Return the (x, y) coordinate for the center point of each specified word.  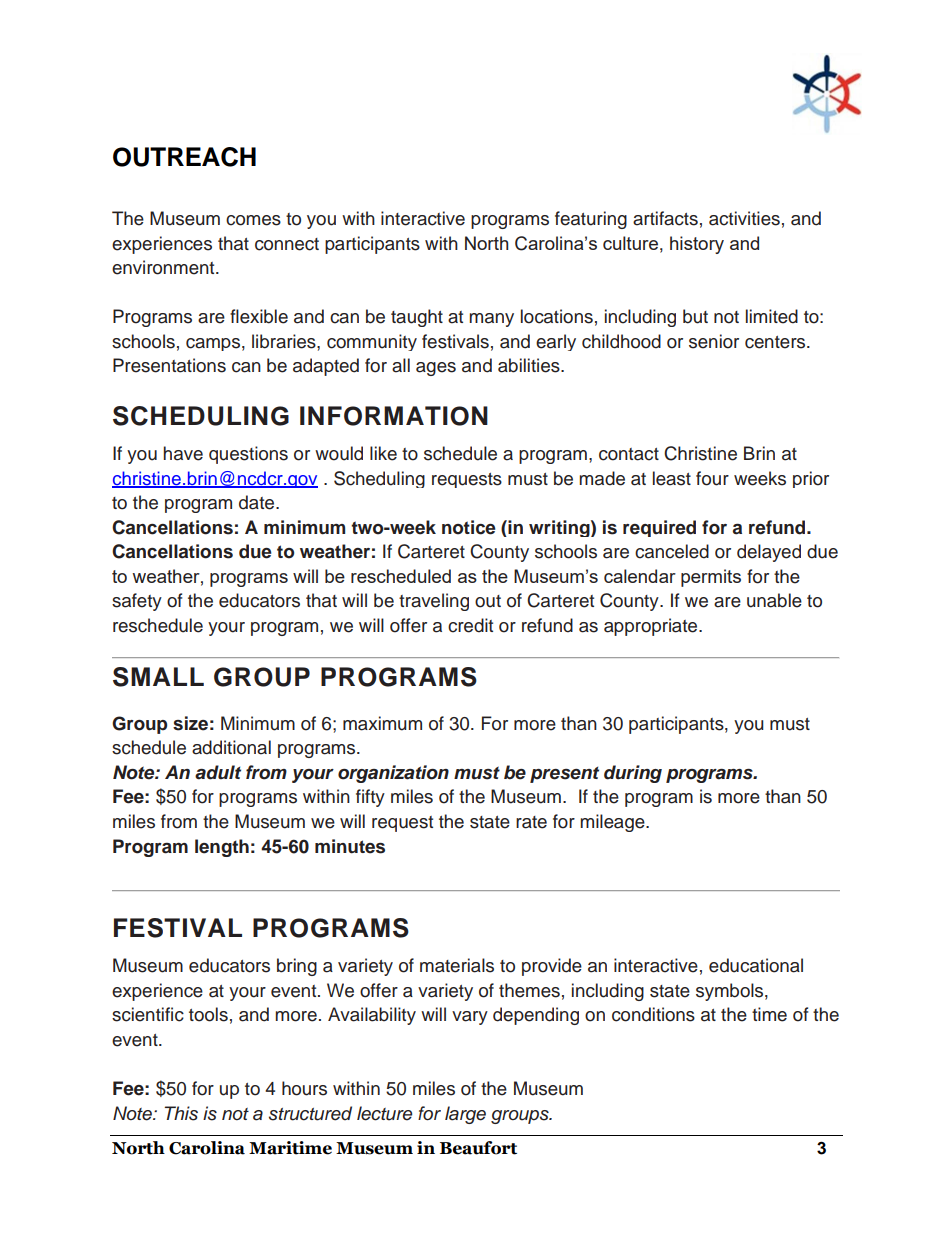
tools (208, 1014)
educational (756, 965)
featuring (591, 220)
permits (711, 578)
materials (457, 965)
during (633, 774)
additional (231, 747)
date (258, 502)
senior (714, 341)
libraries (285, 341)
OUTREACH (184, 157)
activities (744, 218)
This (181, 1113)
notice (469, 527)
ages (436, 369)
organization (393, 774)
